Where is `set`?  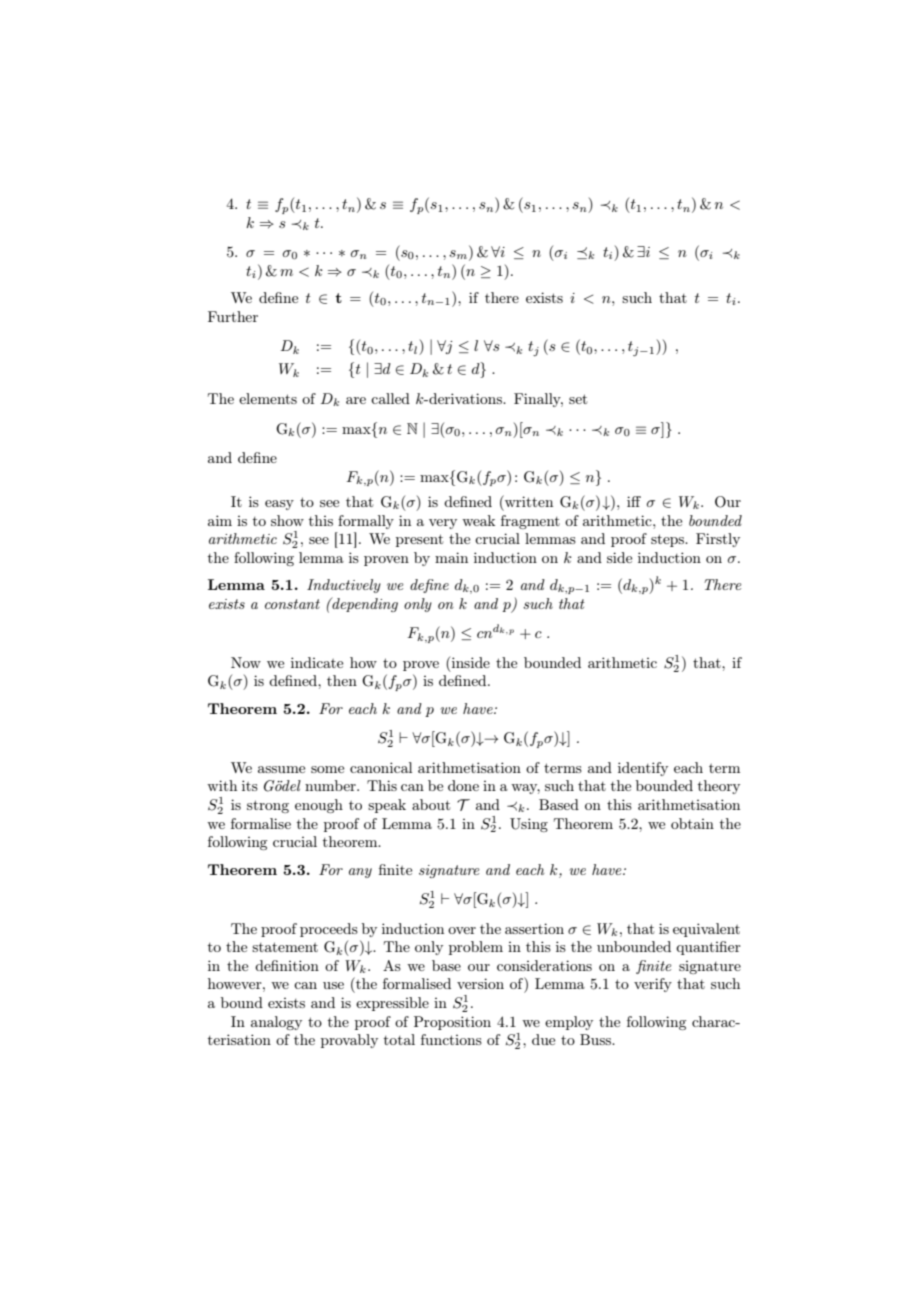
set is located at coordinates (578, 399).
